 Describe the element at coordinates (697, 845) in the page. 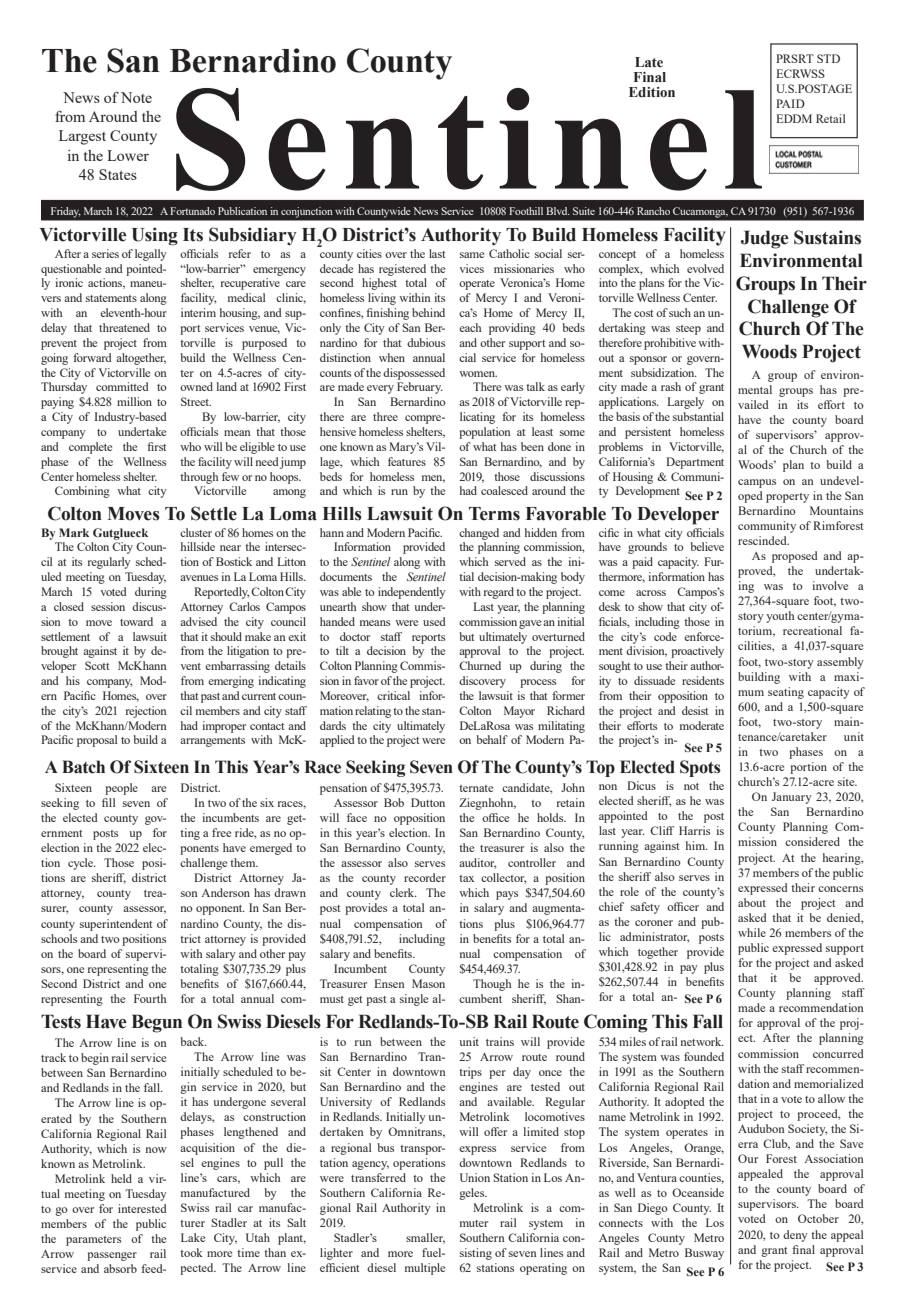

I see `him` at that location.
